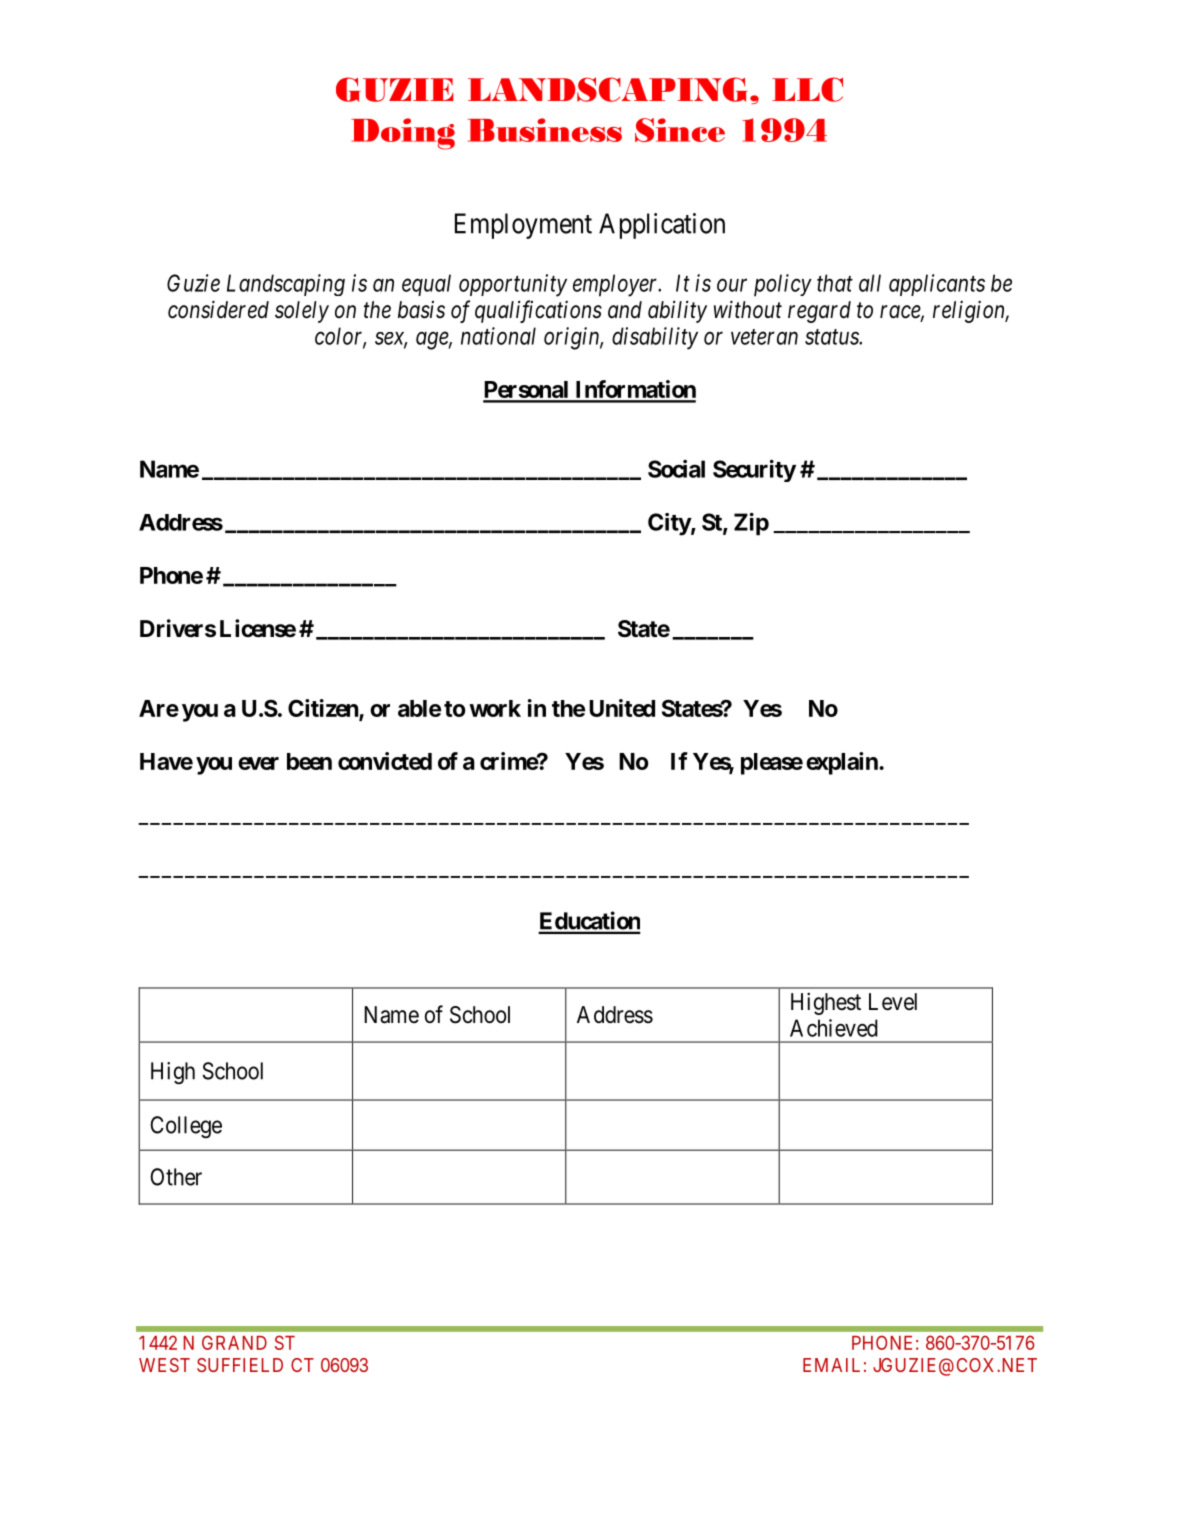 The height and width of the screenshot is (1525, 1179). Describe the element at coordinates (807, 89) in the screenshot. I see `LLC` at that location.
